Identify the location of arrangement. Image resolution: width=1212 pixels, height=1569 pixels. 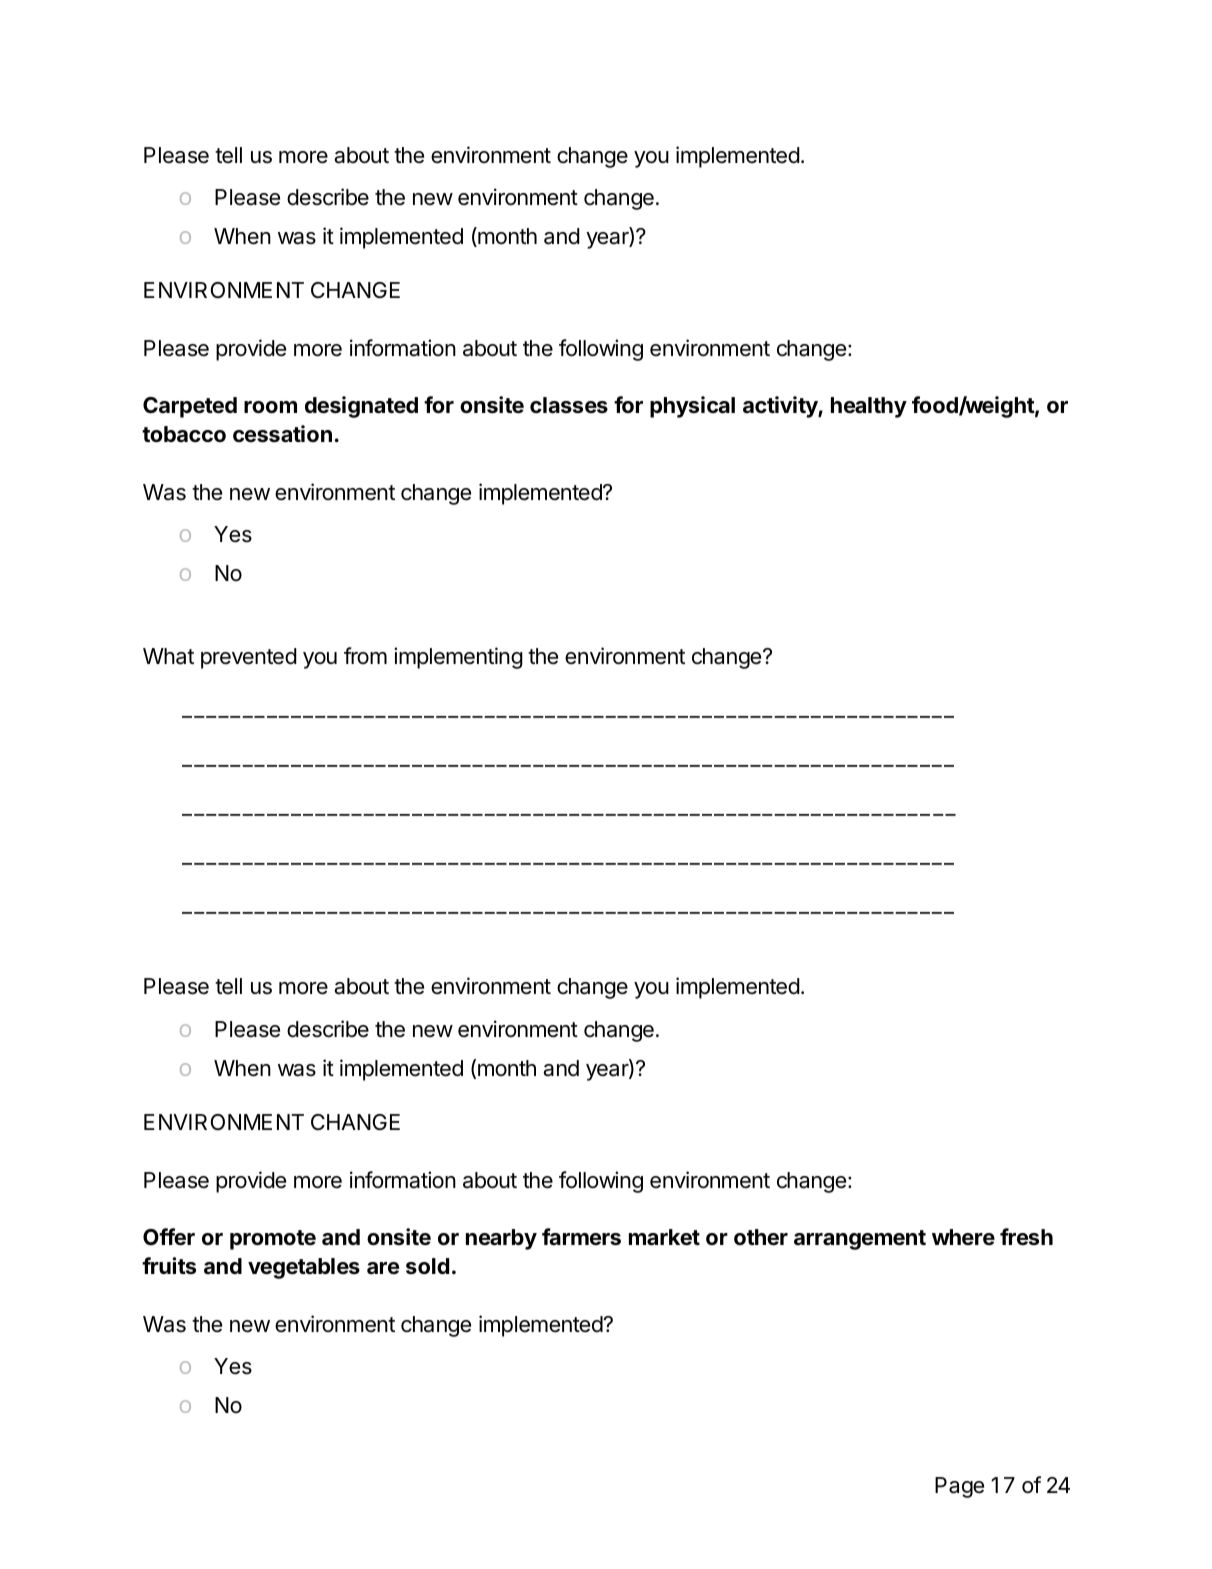
(860, 1240).
